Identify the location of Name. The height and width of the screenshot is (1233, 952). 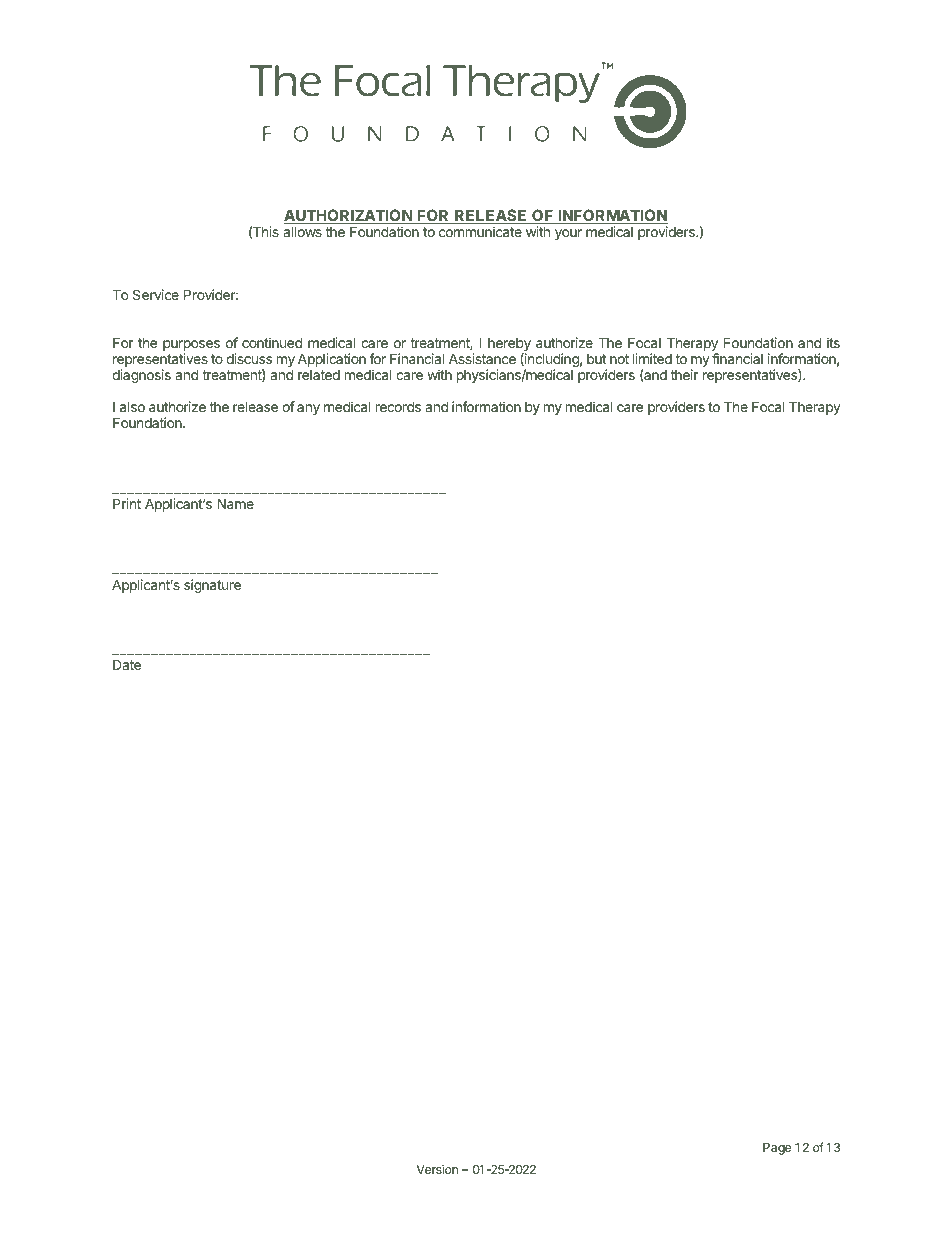
(235, 503).
